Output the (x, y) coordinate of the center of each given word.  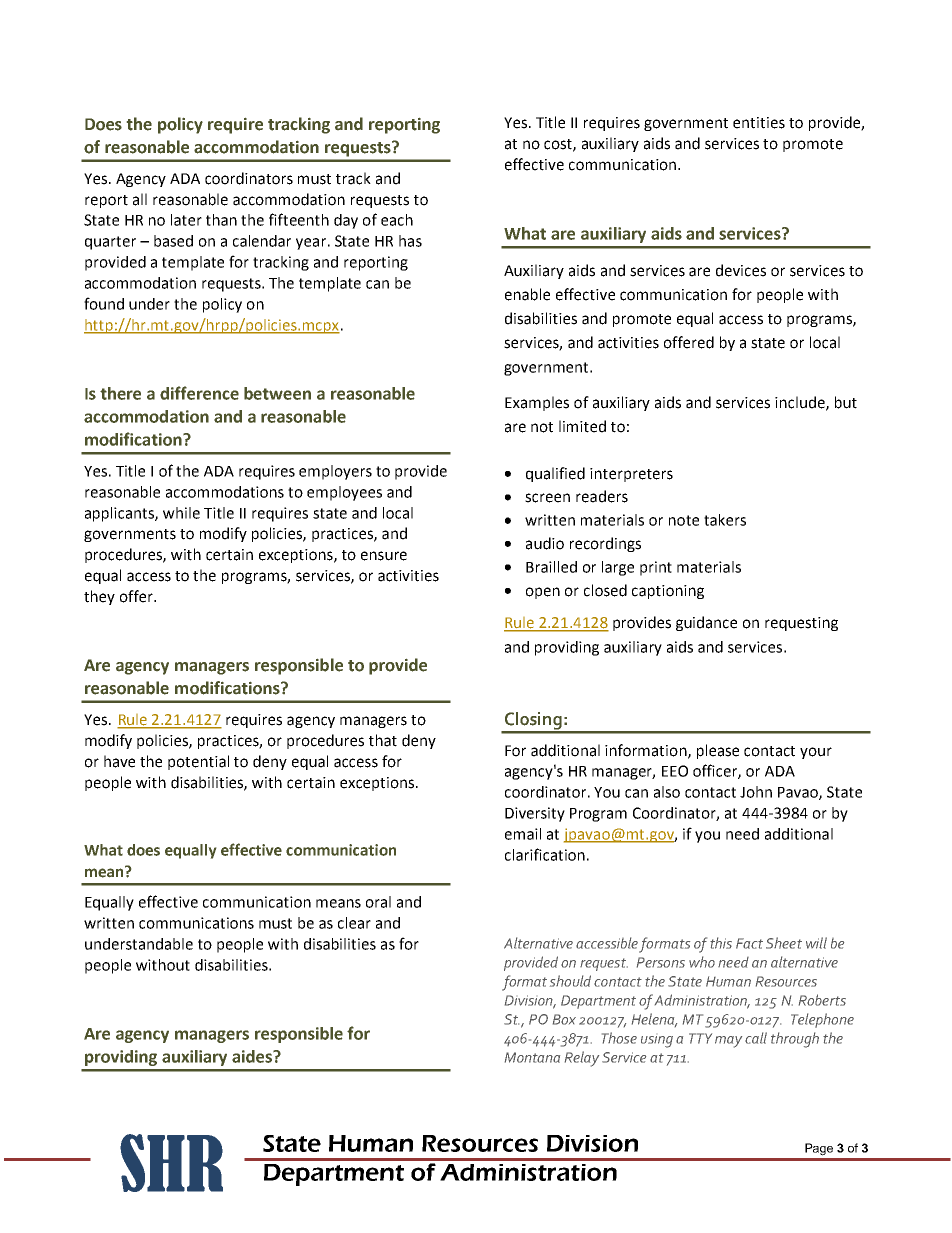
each (397, 220)
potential (198, 762)
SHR (171, 1163)
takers (725, 520)
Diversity (535, 814)
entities (759, 123)
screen (547, 498)
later (186, 220)
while (181, 513)
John (756, 792)
